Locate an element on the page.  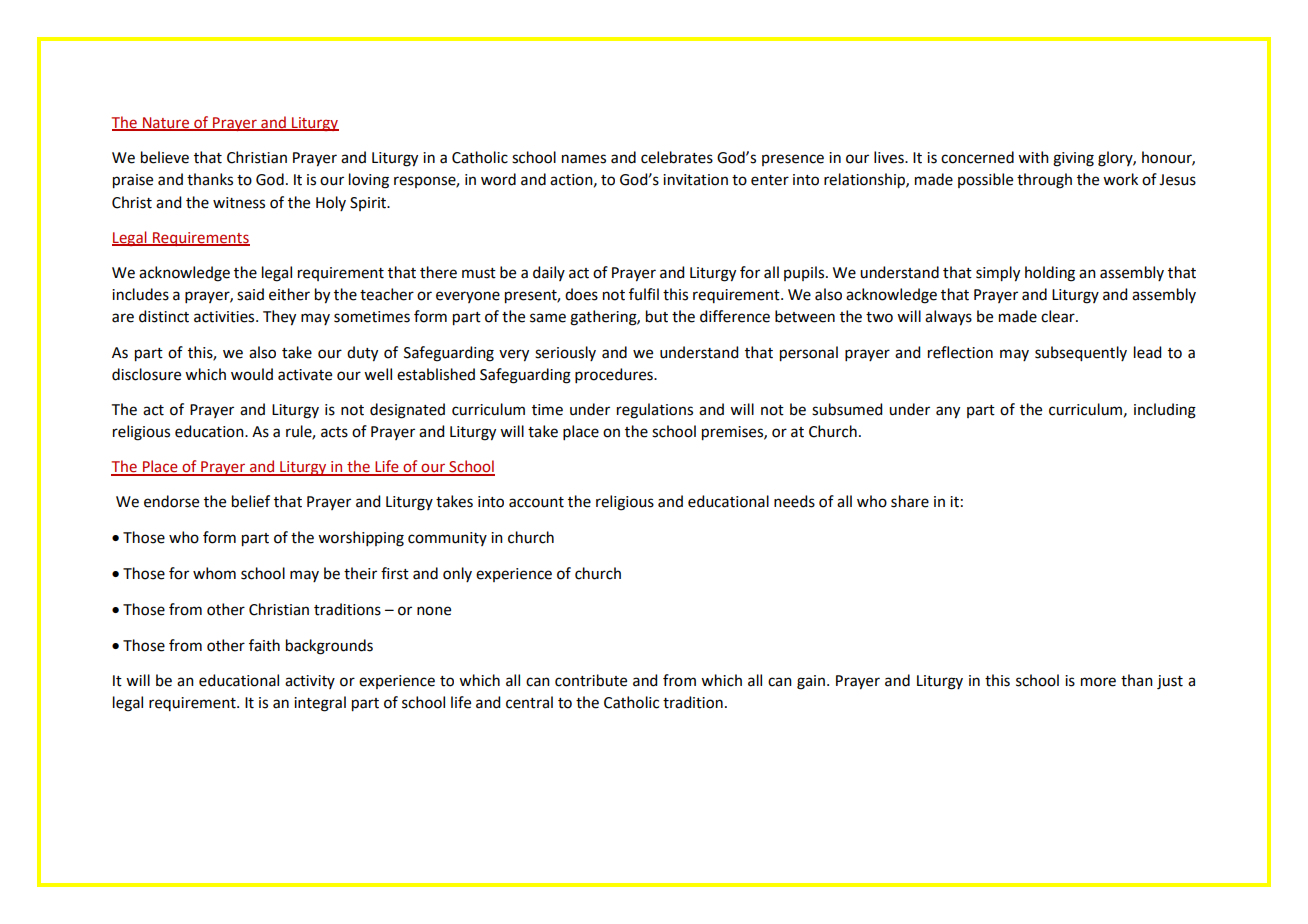
acts is located at coordinates (334, 432).
